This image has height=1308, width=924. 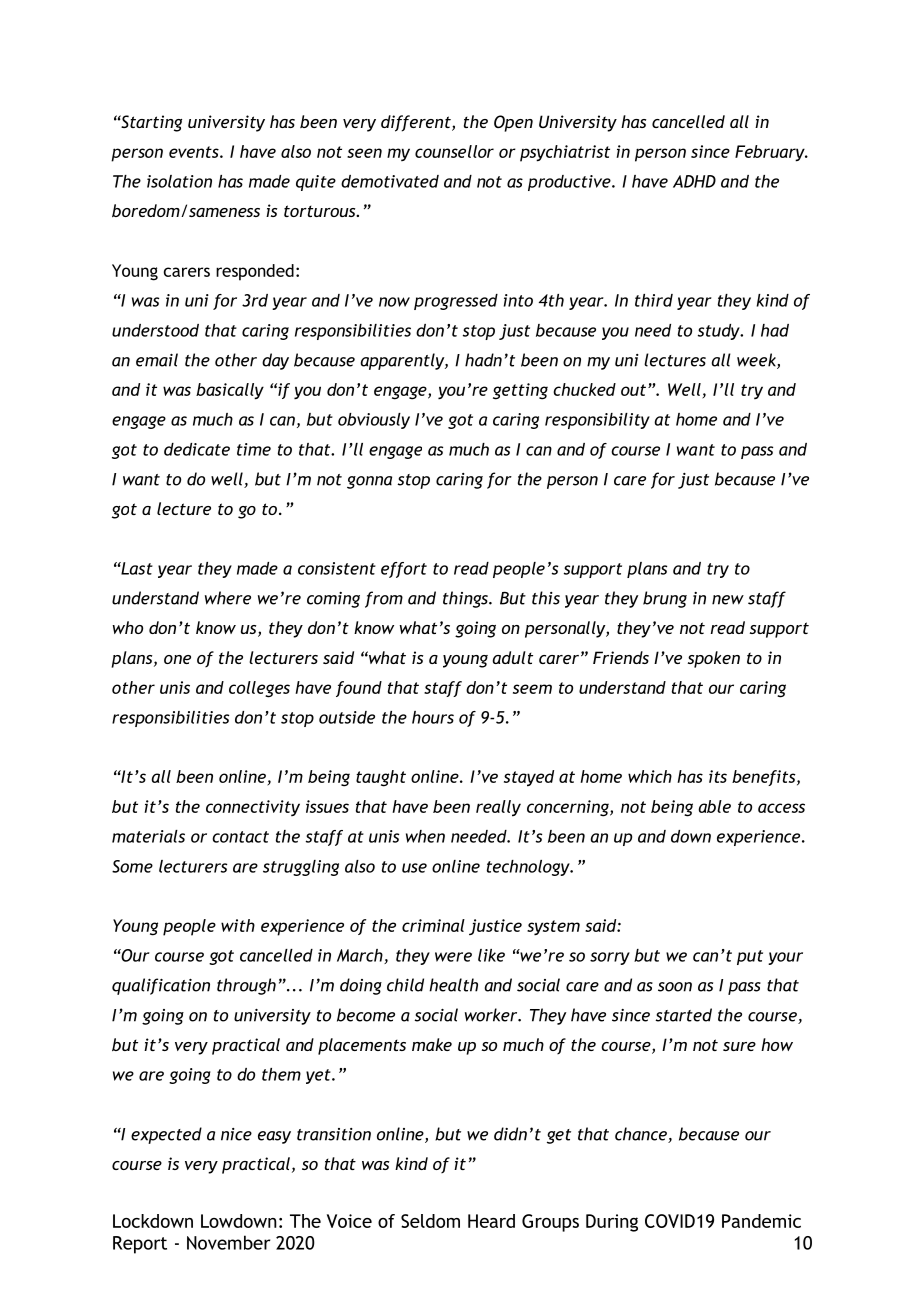 I want to click on isolation, so click(x=179, y=181).
